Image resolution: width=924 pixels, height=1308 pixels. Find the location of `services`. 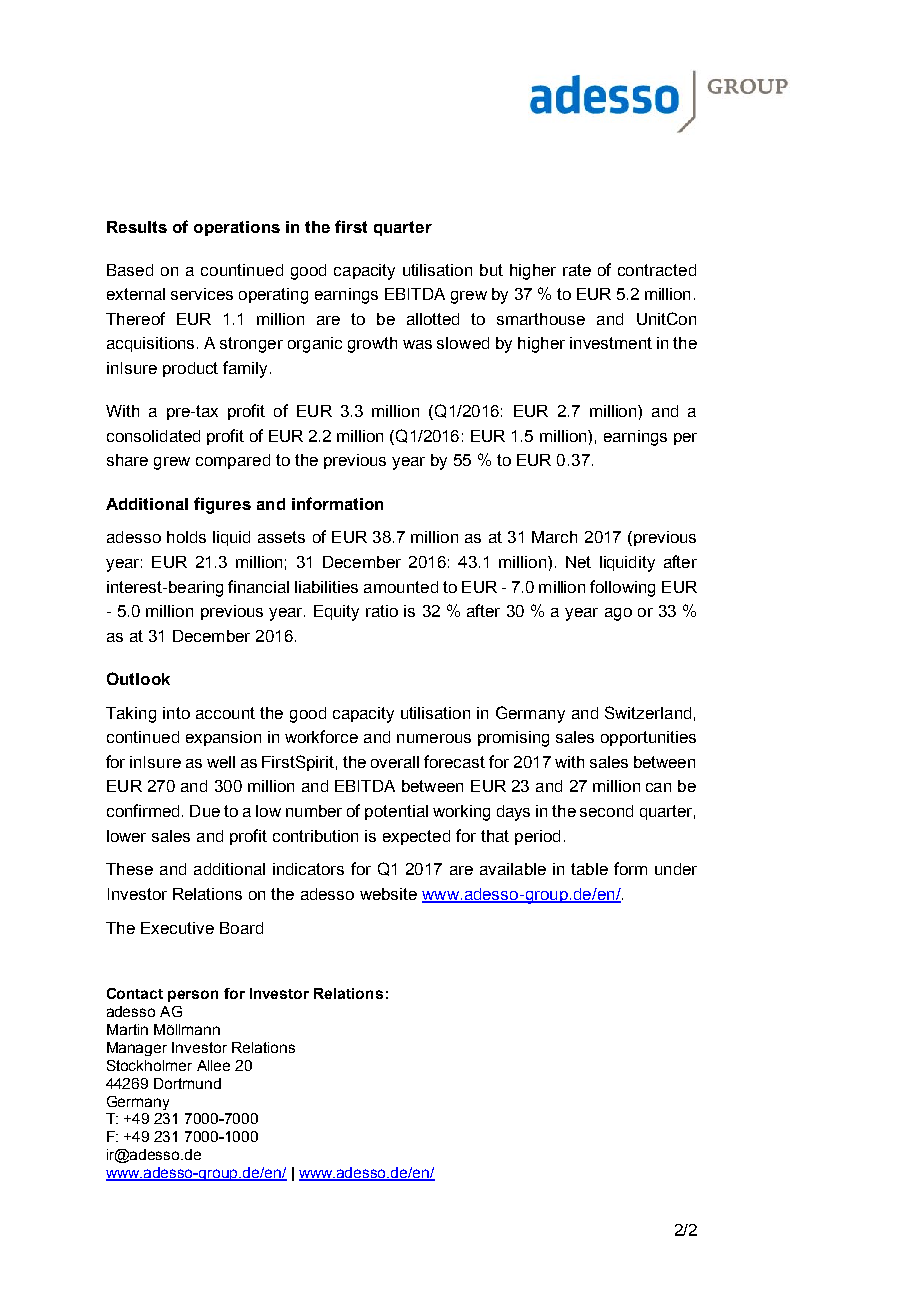

services is located at coordinates (202, 294).
